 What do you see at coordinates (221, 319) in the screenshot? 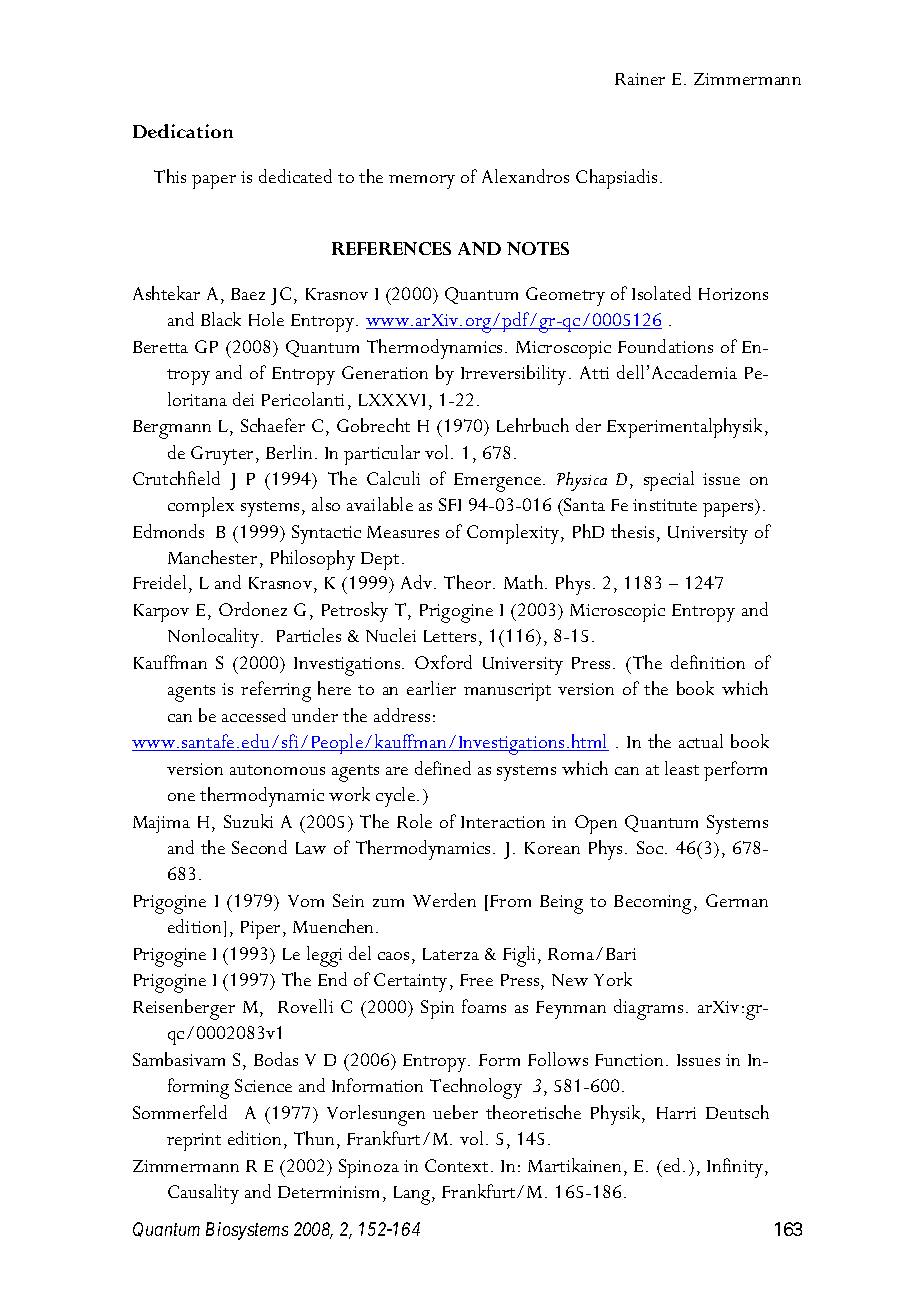
I see `Black` at bounding box center [221, 319].
